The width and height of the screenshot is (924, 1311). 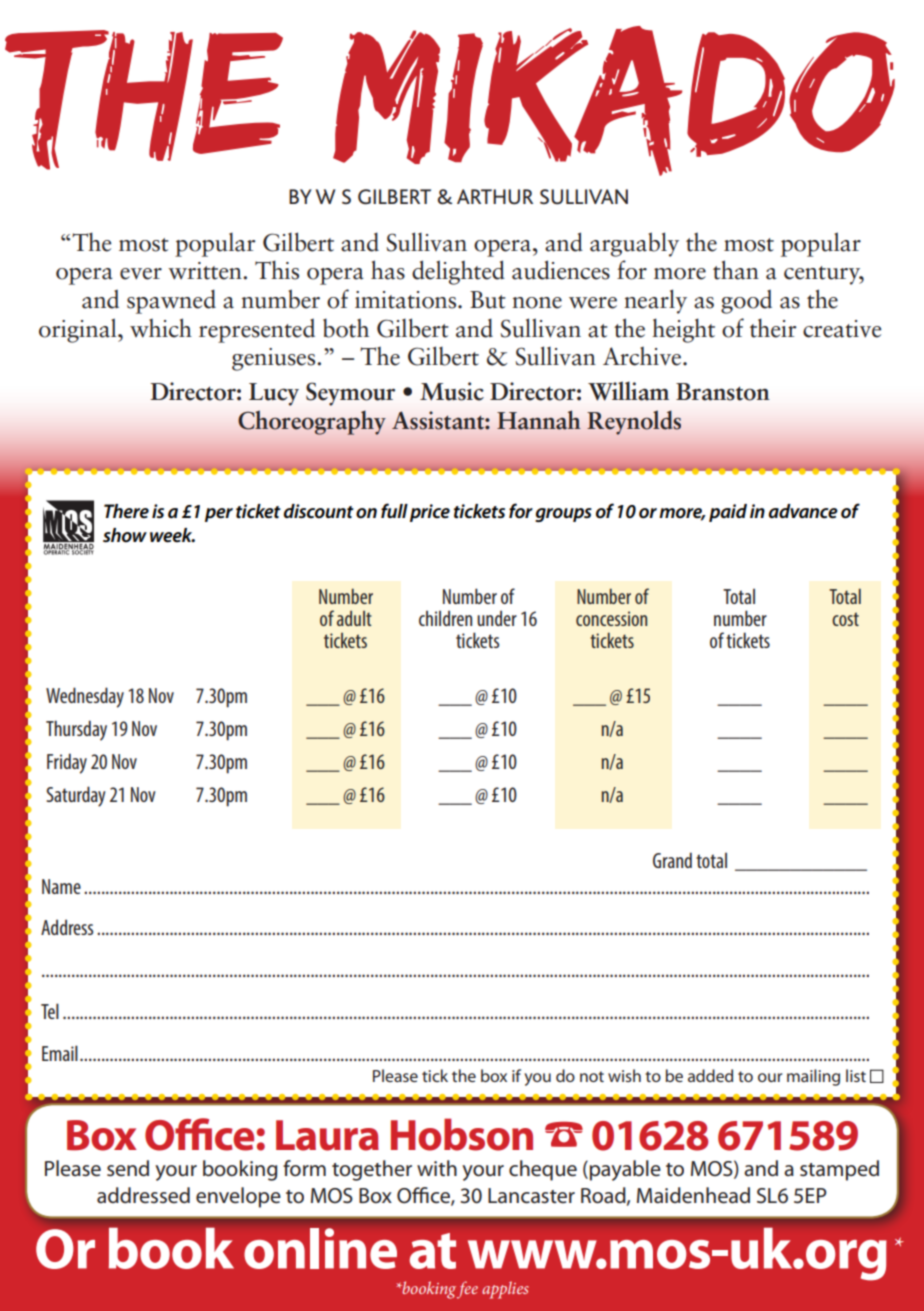 What do you see at coordinates (141, 274) in the screenshot?
I see `ever` at bounding box center [141, 274].
